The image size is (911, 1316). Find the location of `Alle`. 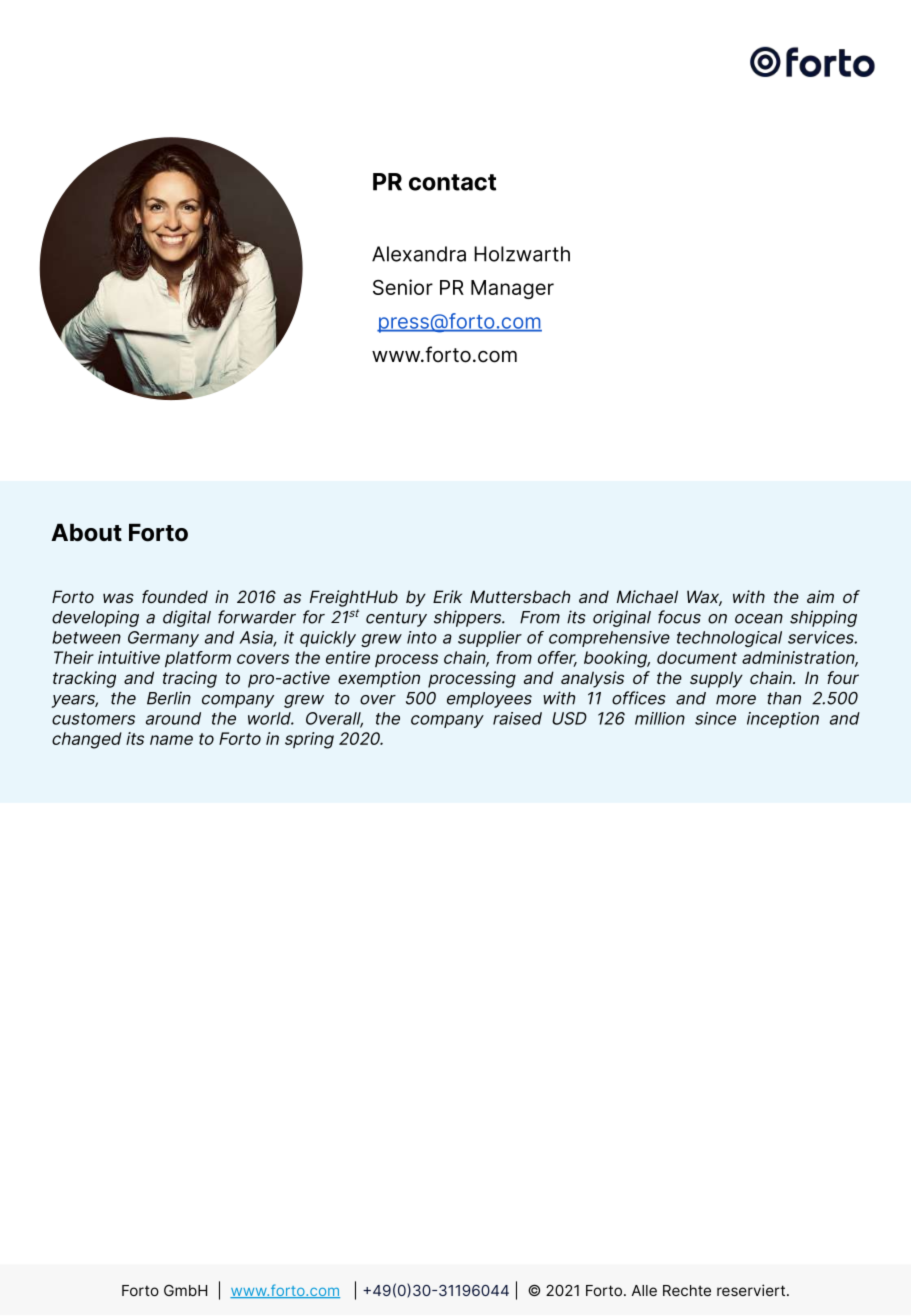

Alle is located at coordinates (644, 1290).
